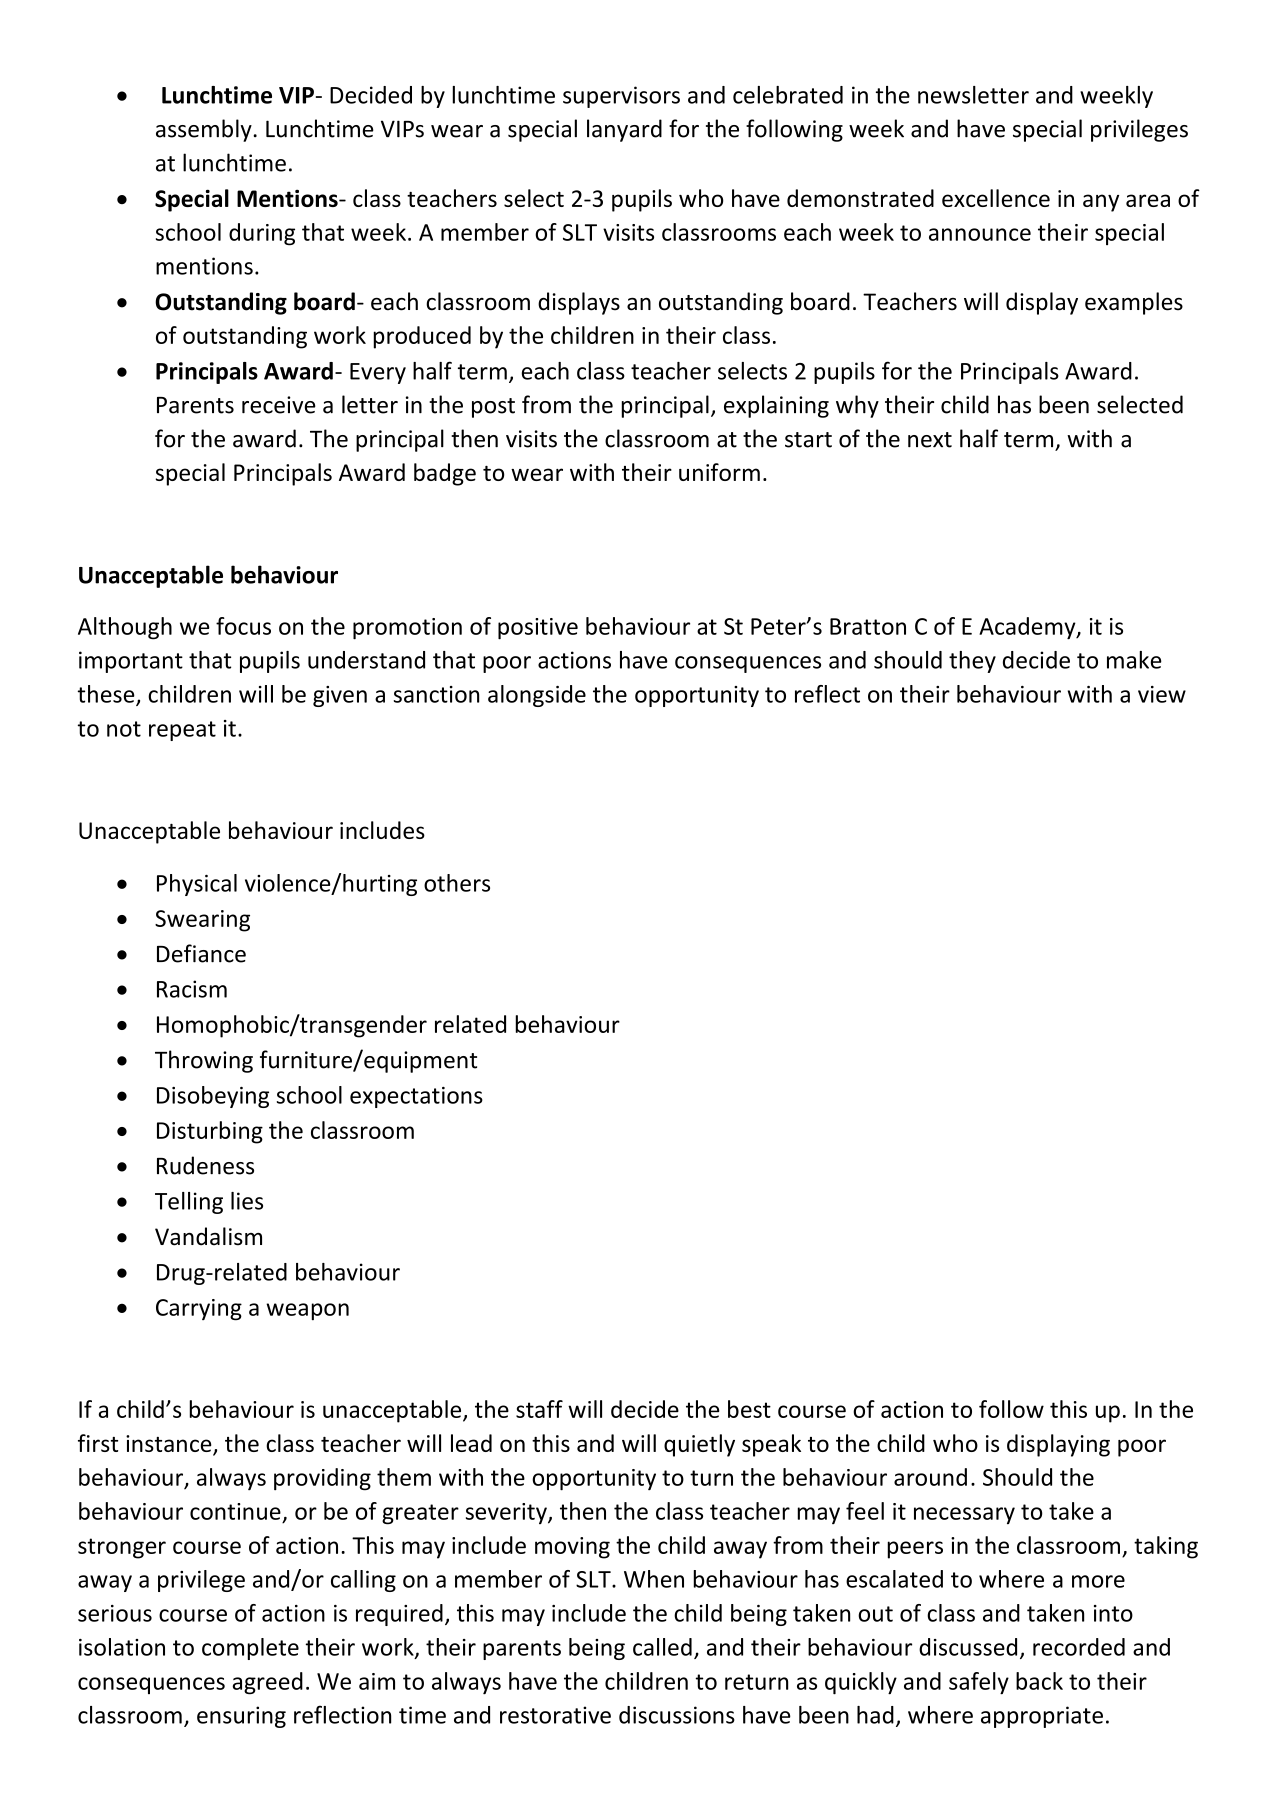 The height and width of the screenshot is (1809, 1279). Describe the element at coordinates (996, 198) in the screenshot. I see `excellence` at that location.
